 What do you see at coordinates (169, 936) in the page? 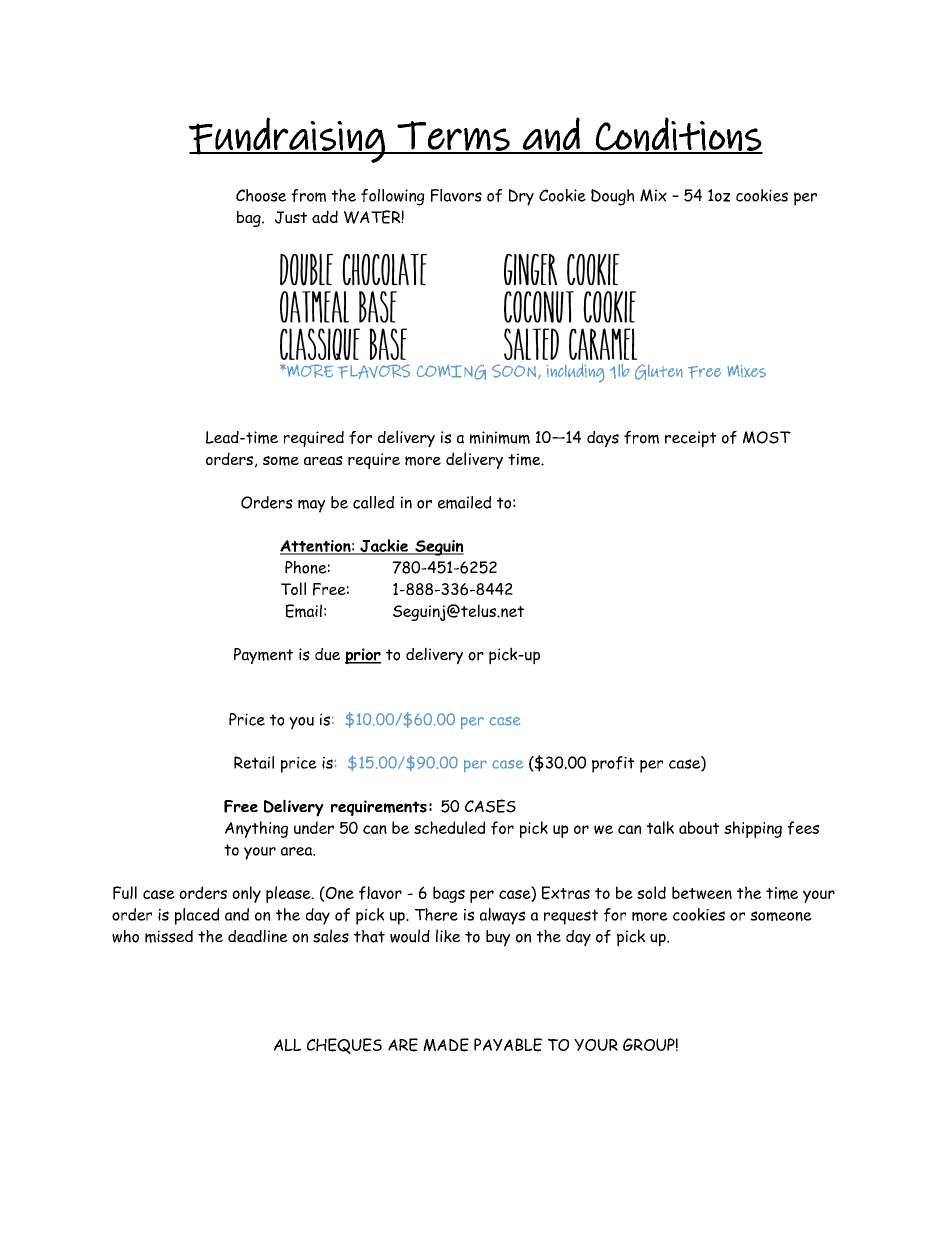
I see `missed` at bounding box center [169, 936].
